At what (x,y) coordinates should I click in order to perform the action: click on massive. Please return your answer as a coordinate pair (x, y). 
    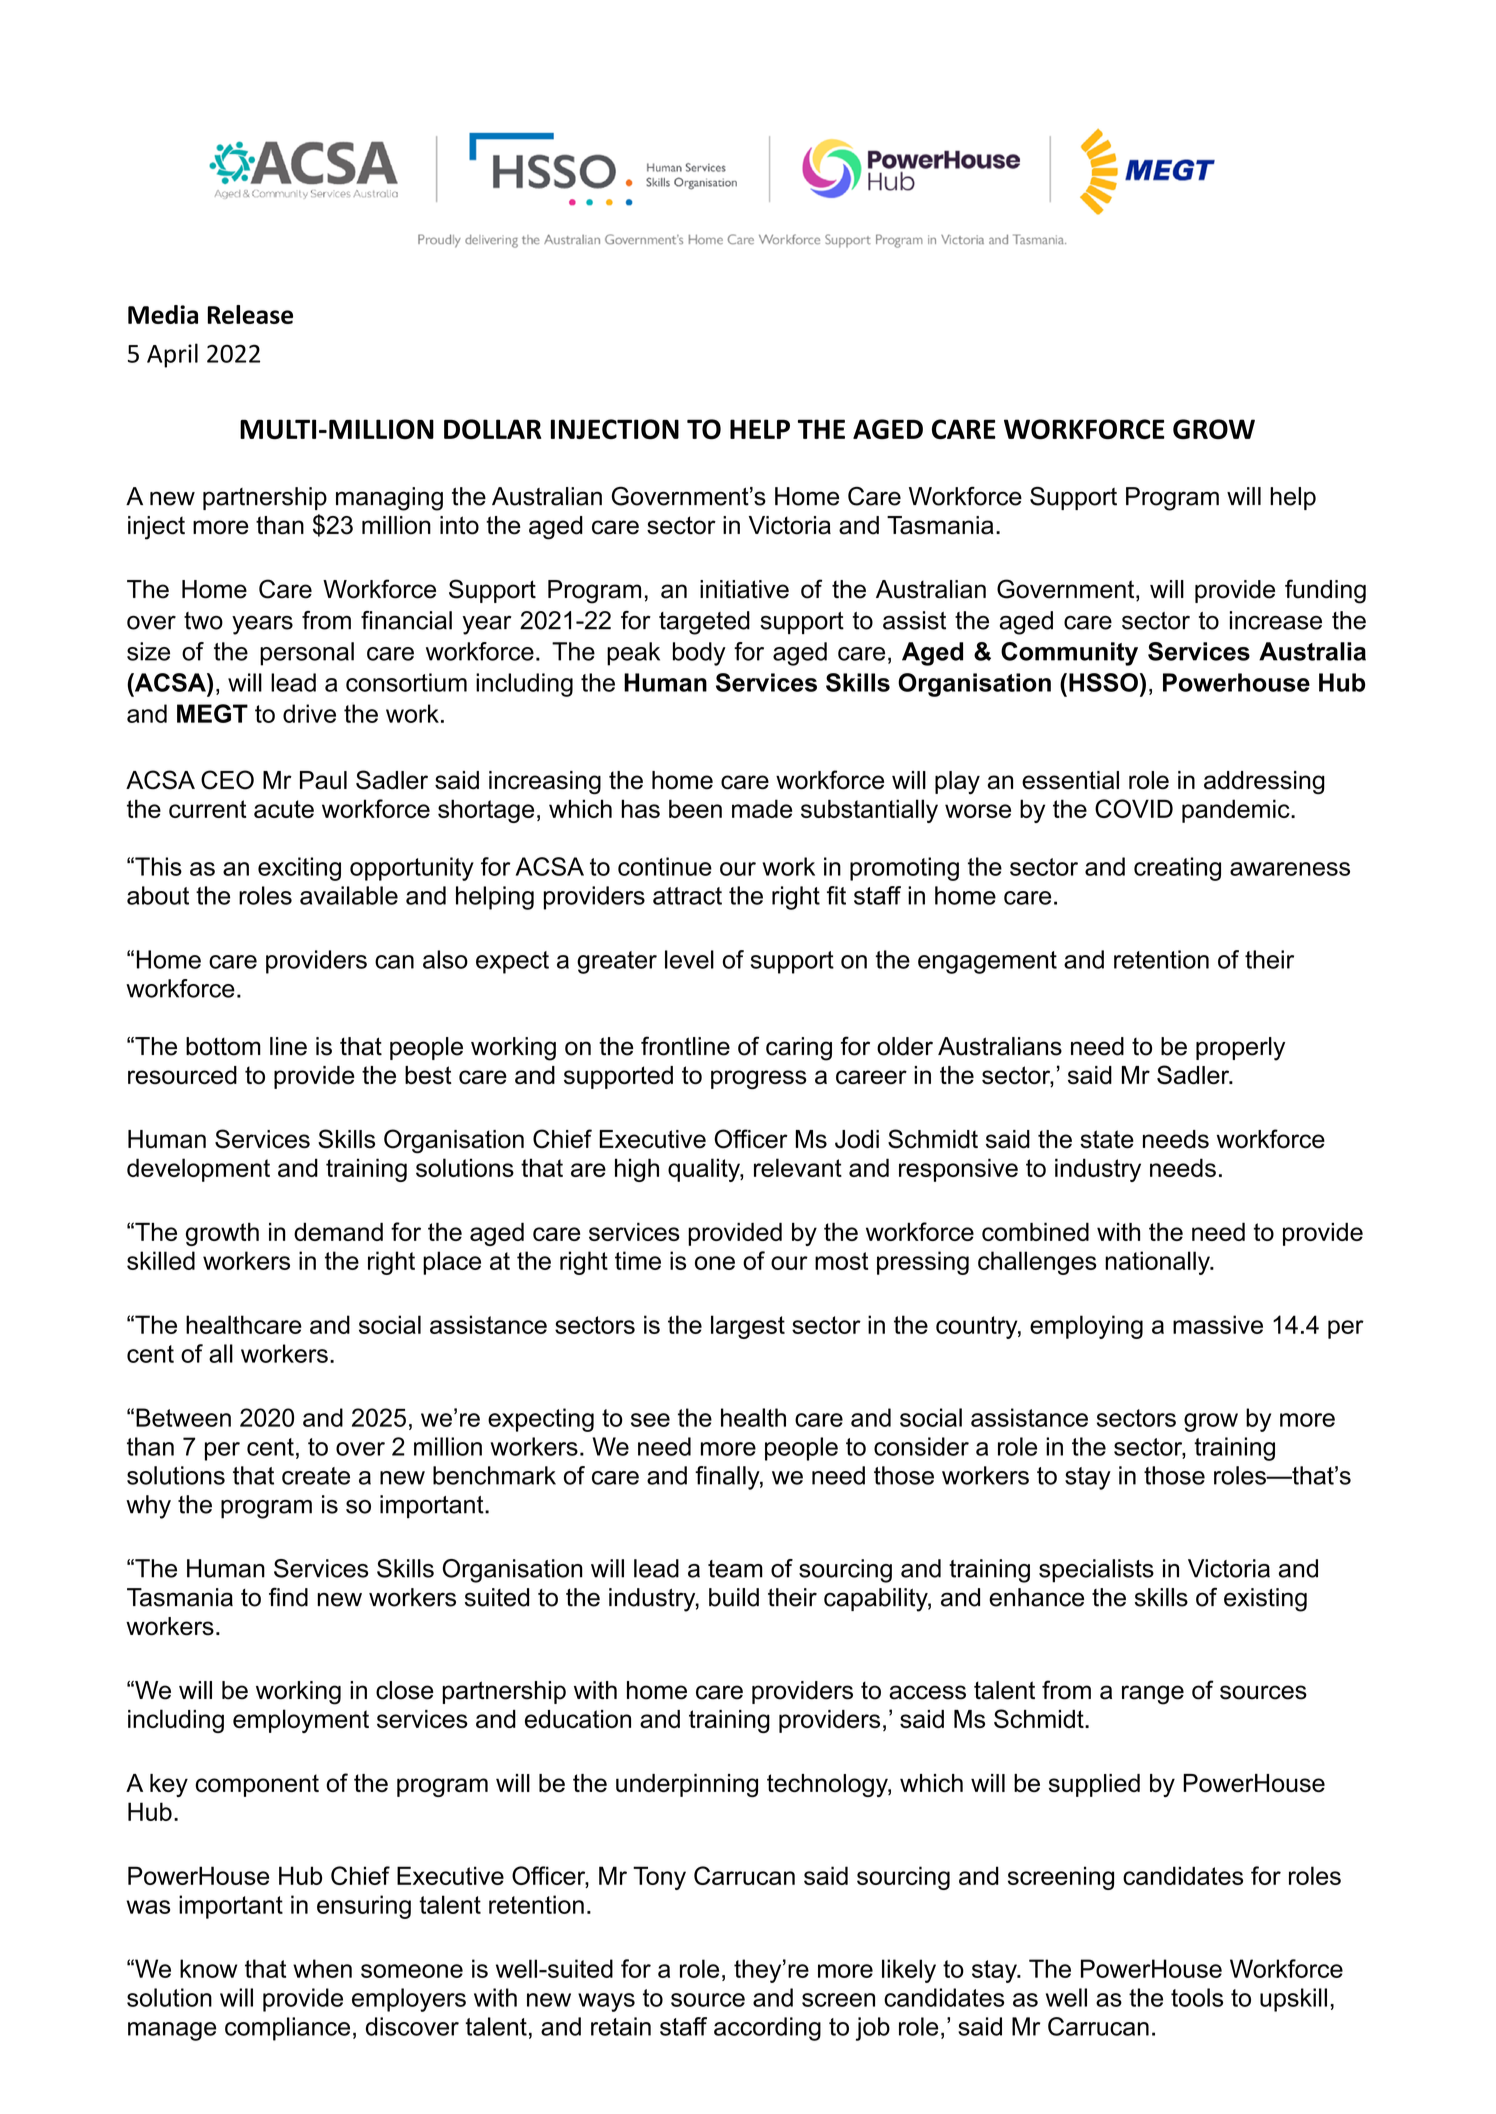
    Looking at the image, I should click on (1218, 1324).
